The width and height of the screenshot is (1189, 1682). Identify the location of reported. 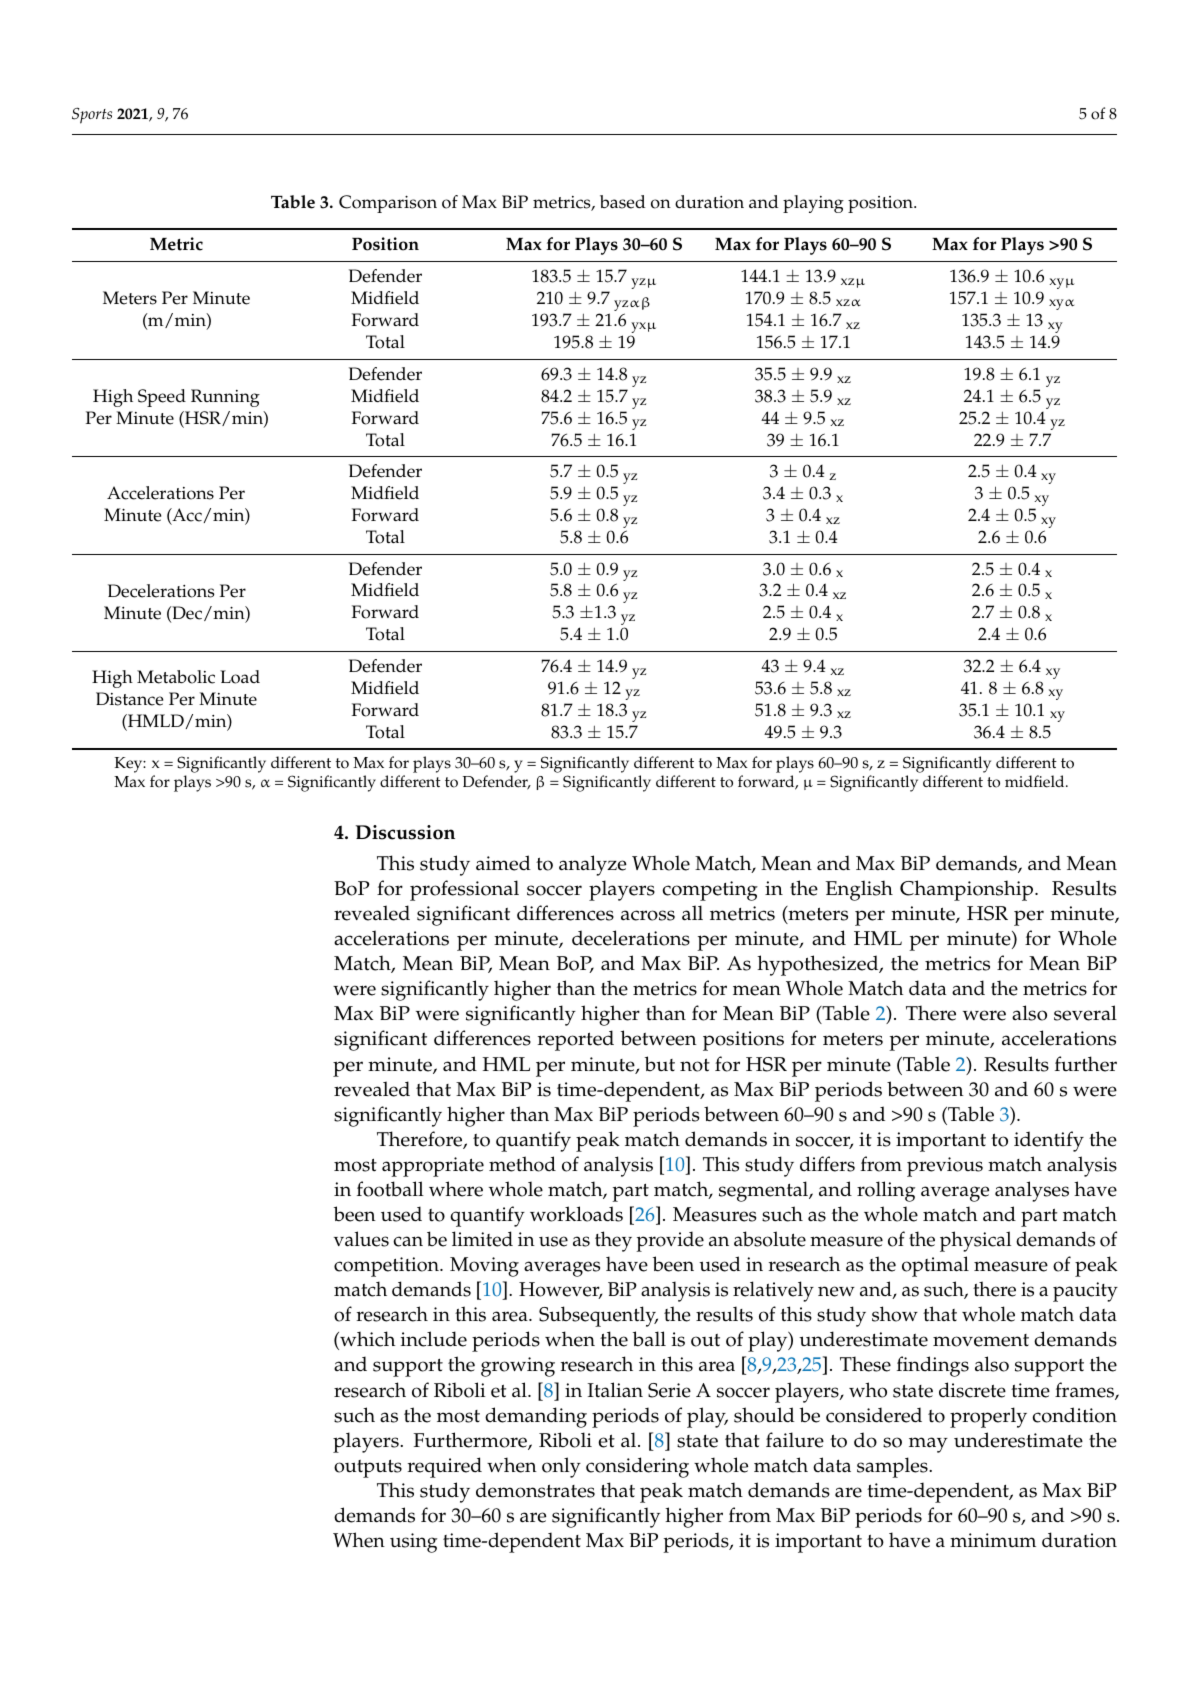
(576, 1040).
